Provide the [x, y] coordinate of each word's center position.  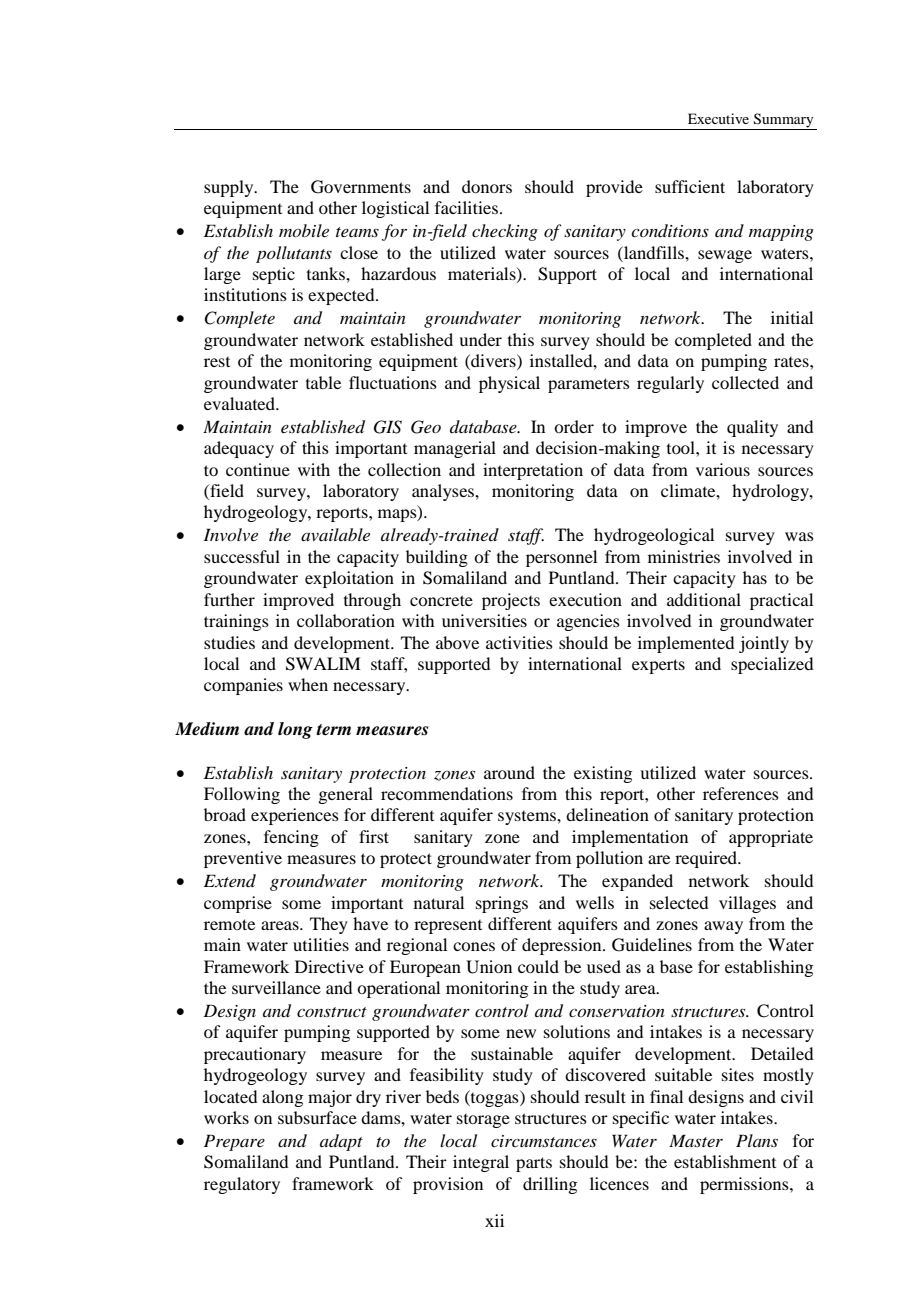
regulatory [242, 1185]
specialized [772, 665]
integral [481, 1163]
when [308, 684]
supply [230, 188]
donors [487, 186]
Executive [718, 118]
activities [519, 642]
